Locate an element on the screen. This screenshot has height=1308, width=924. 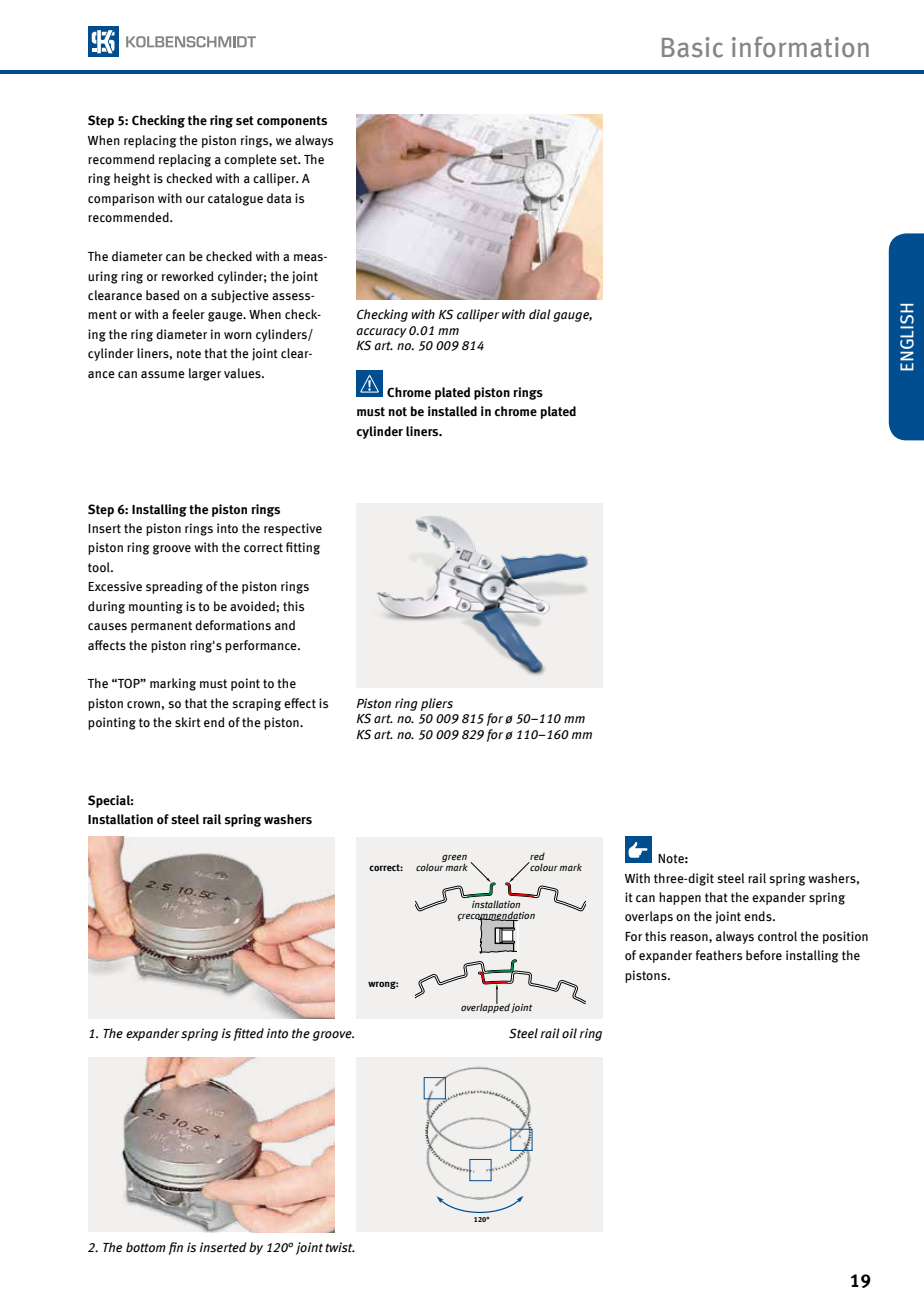
Basic is located at coordinates (692, 47).
